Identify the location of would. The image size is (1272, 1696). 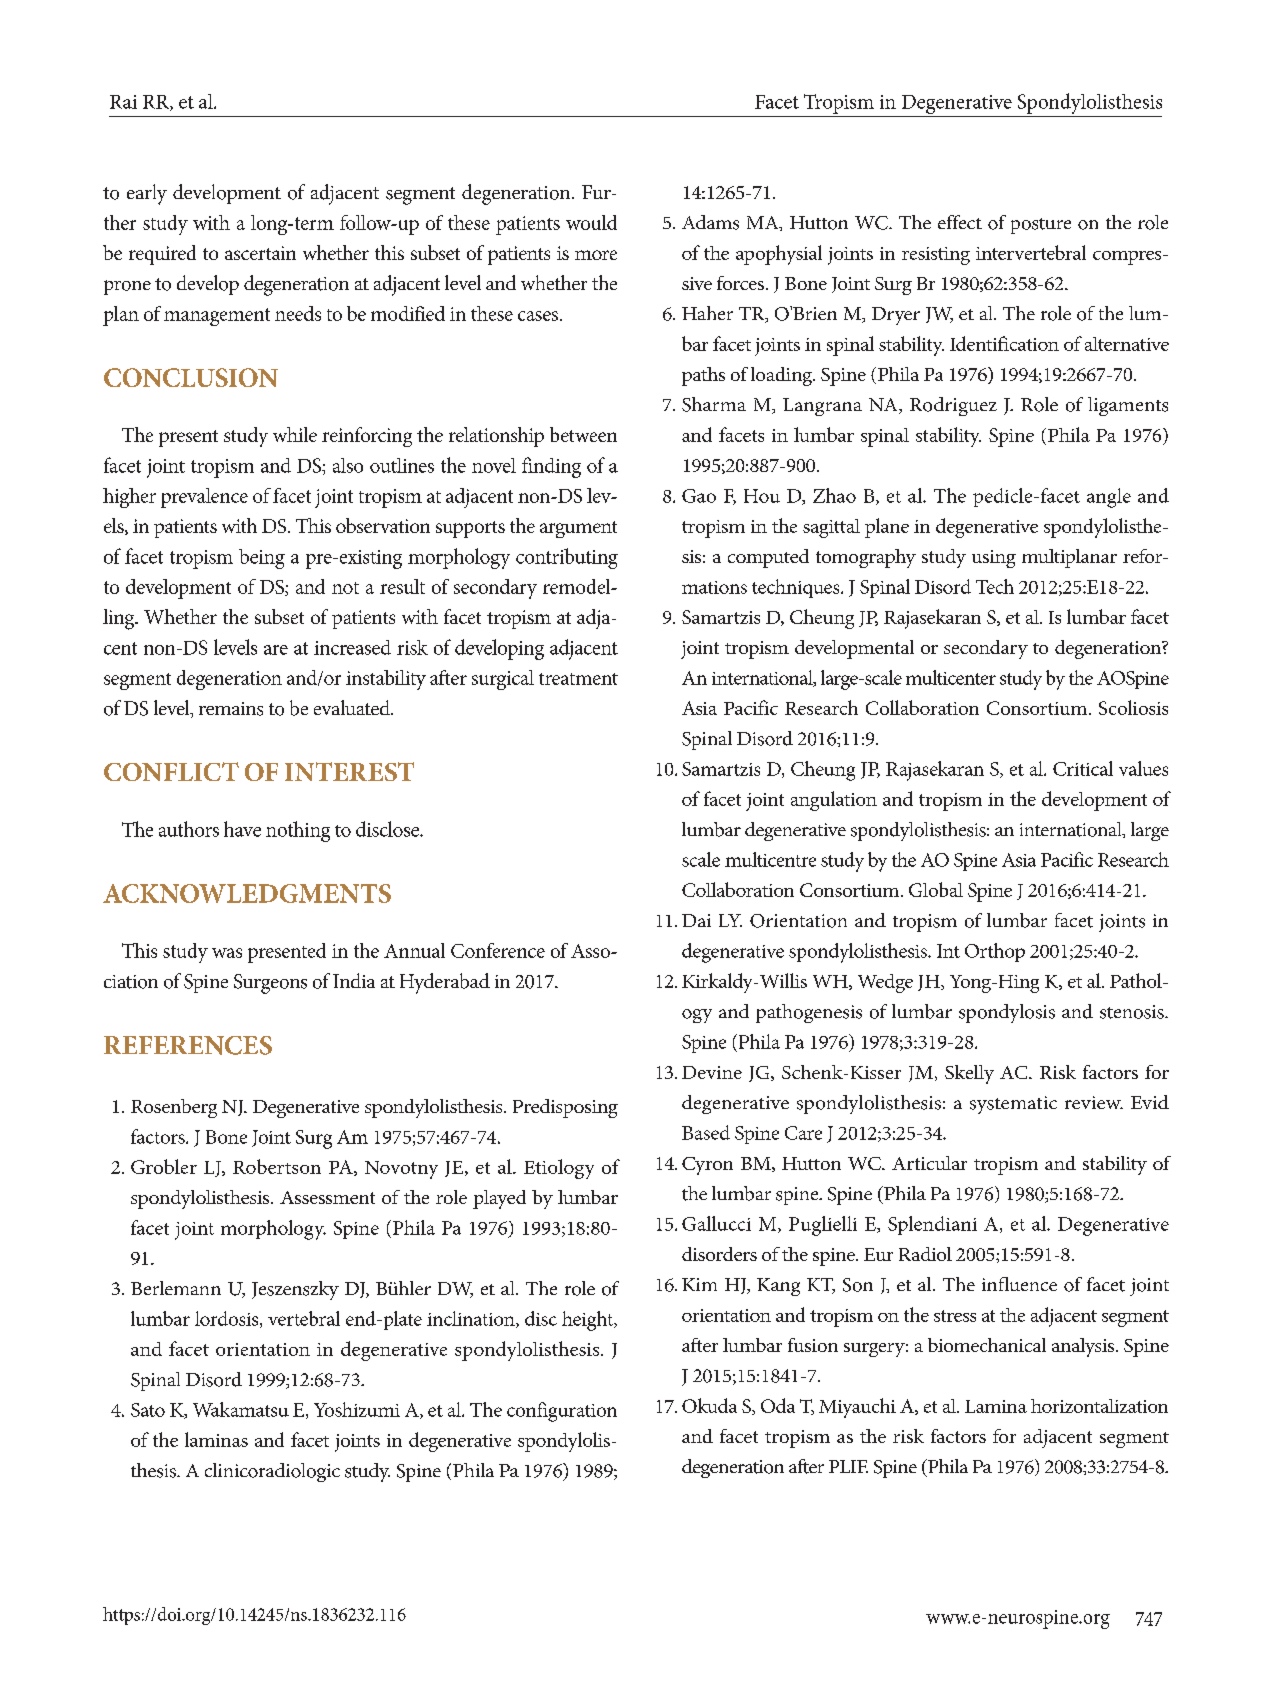
(591, 222).
